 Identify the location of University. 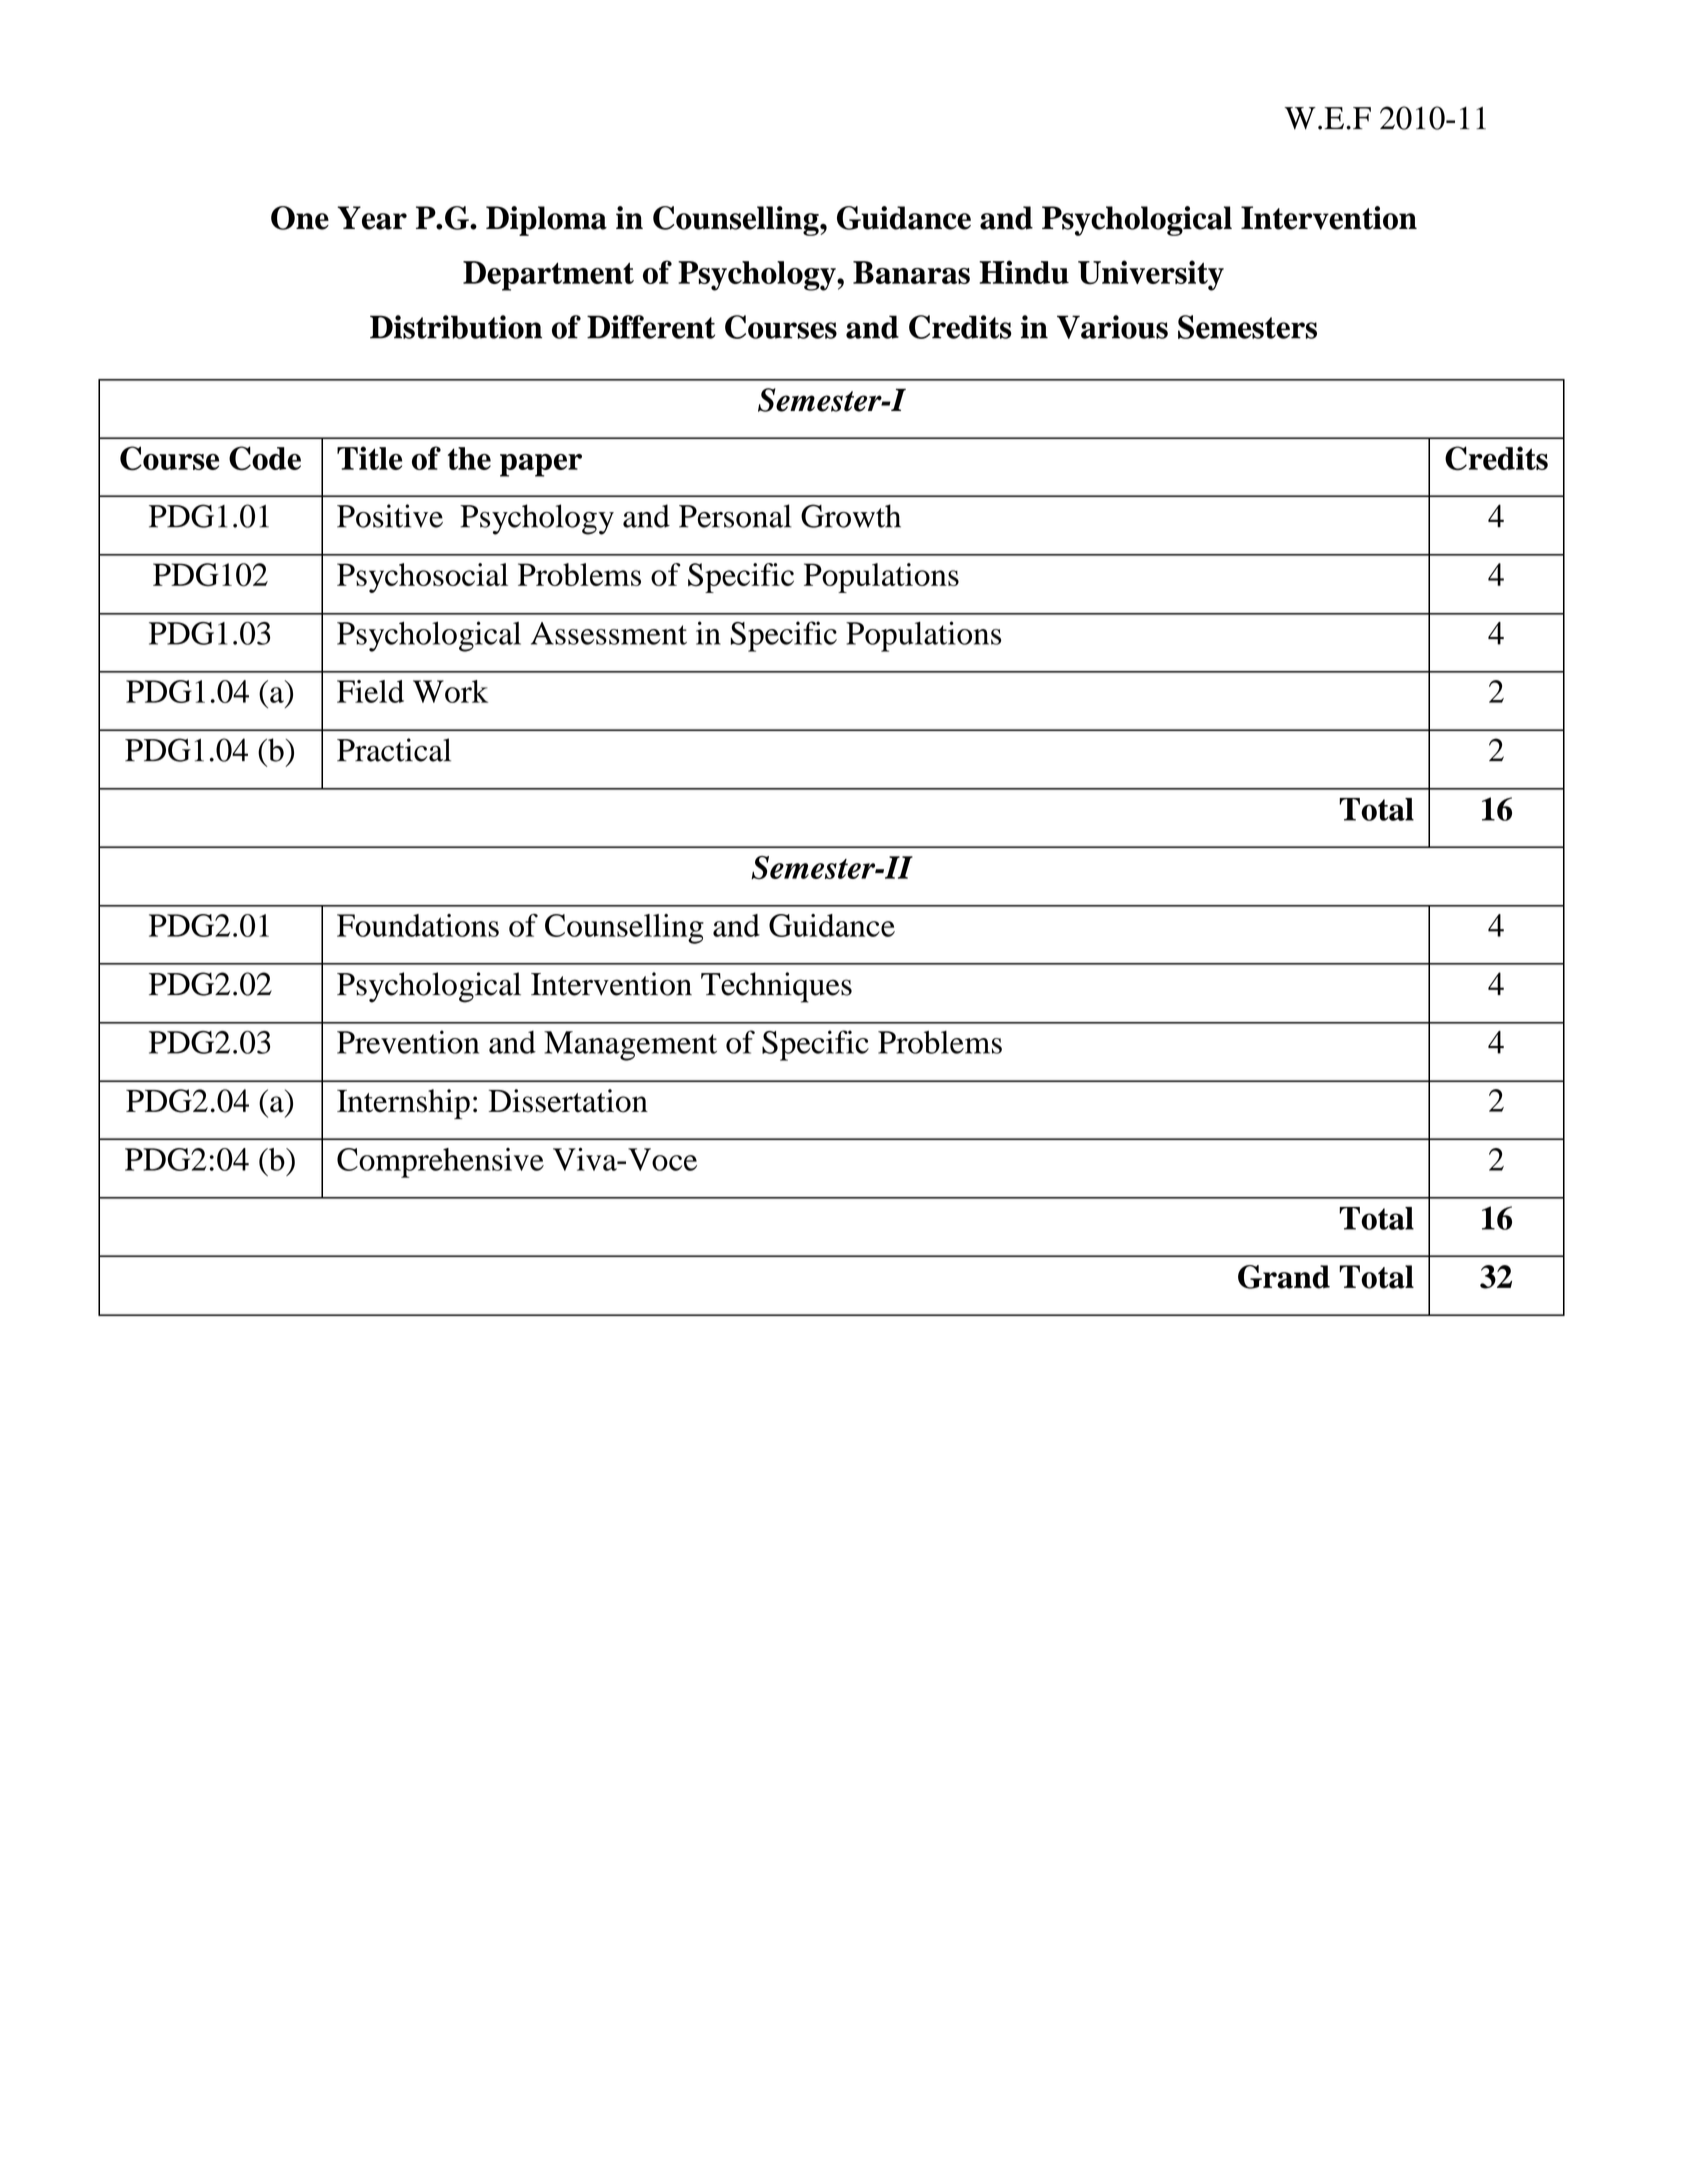
(1151, 275).
